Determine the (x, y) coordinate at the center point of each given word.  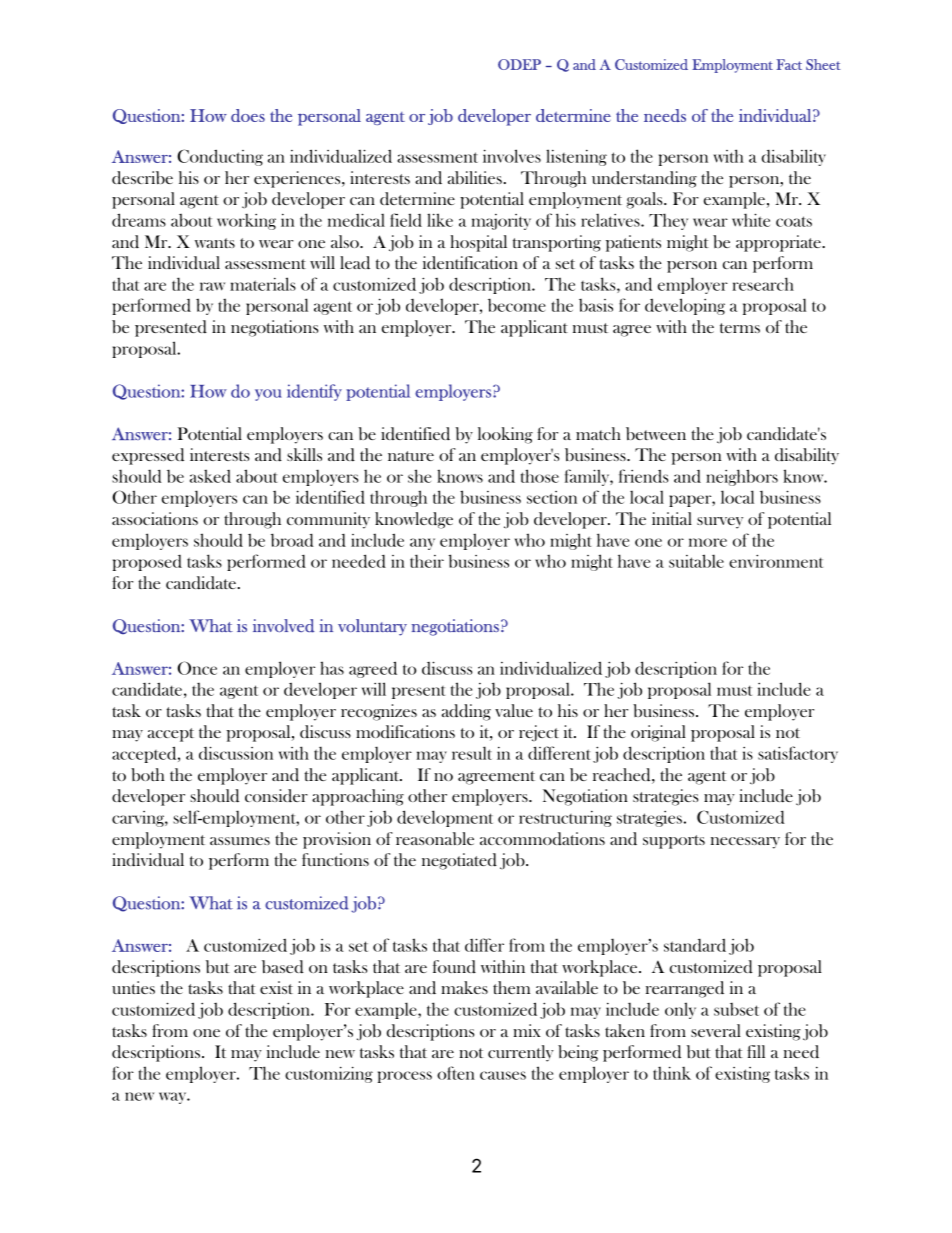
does (248, 115)
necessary (745, 843)
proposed (147, 563)
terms (740, 328)
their (427, 561)
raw (212, 286)
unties (133, 987)
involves (512, 156)
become (517, 305)
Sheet (823, 64)
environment (776, 561)
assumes (240, 841)
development (445, 818)
